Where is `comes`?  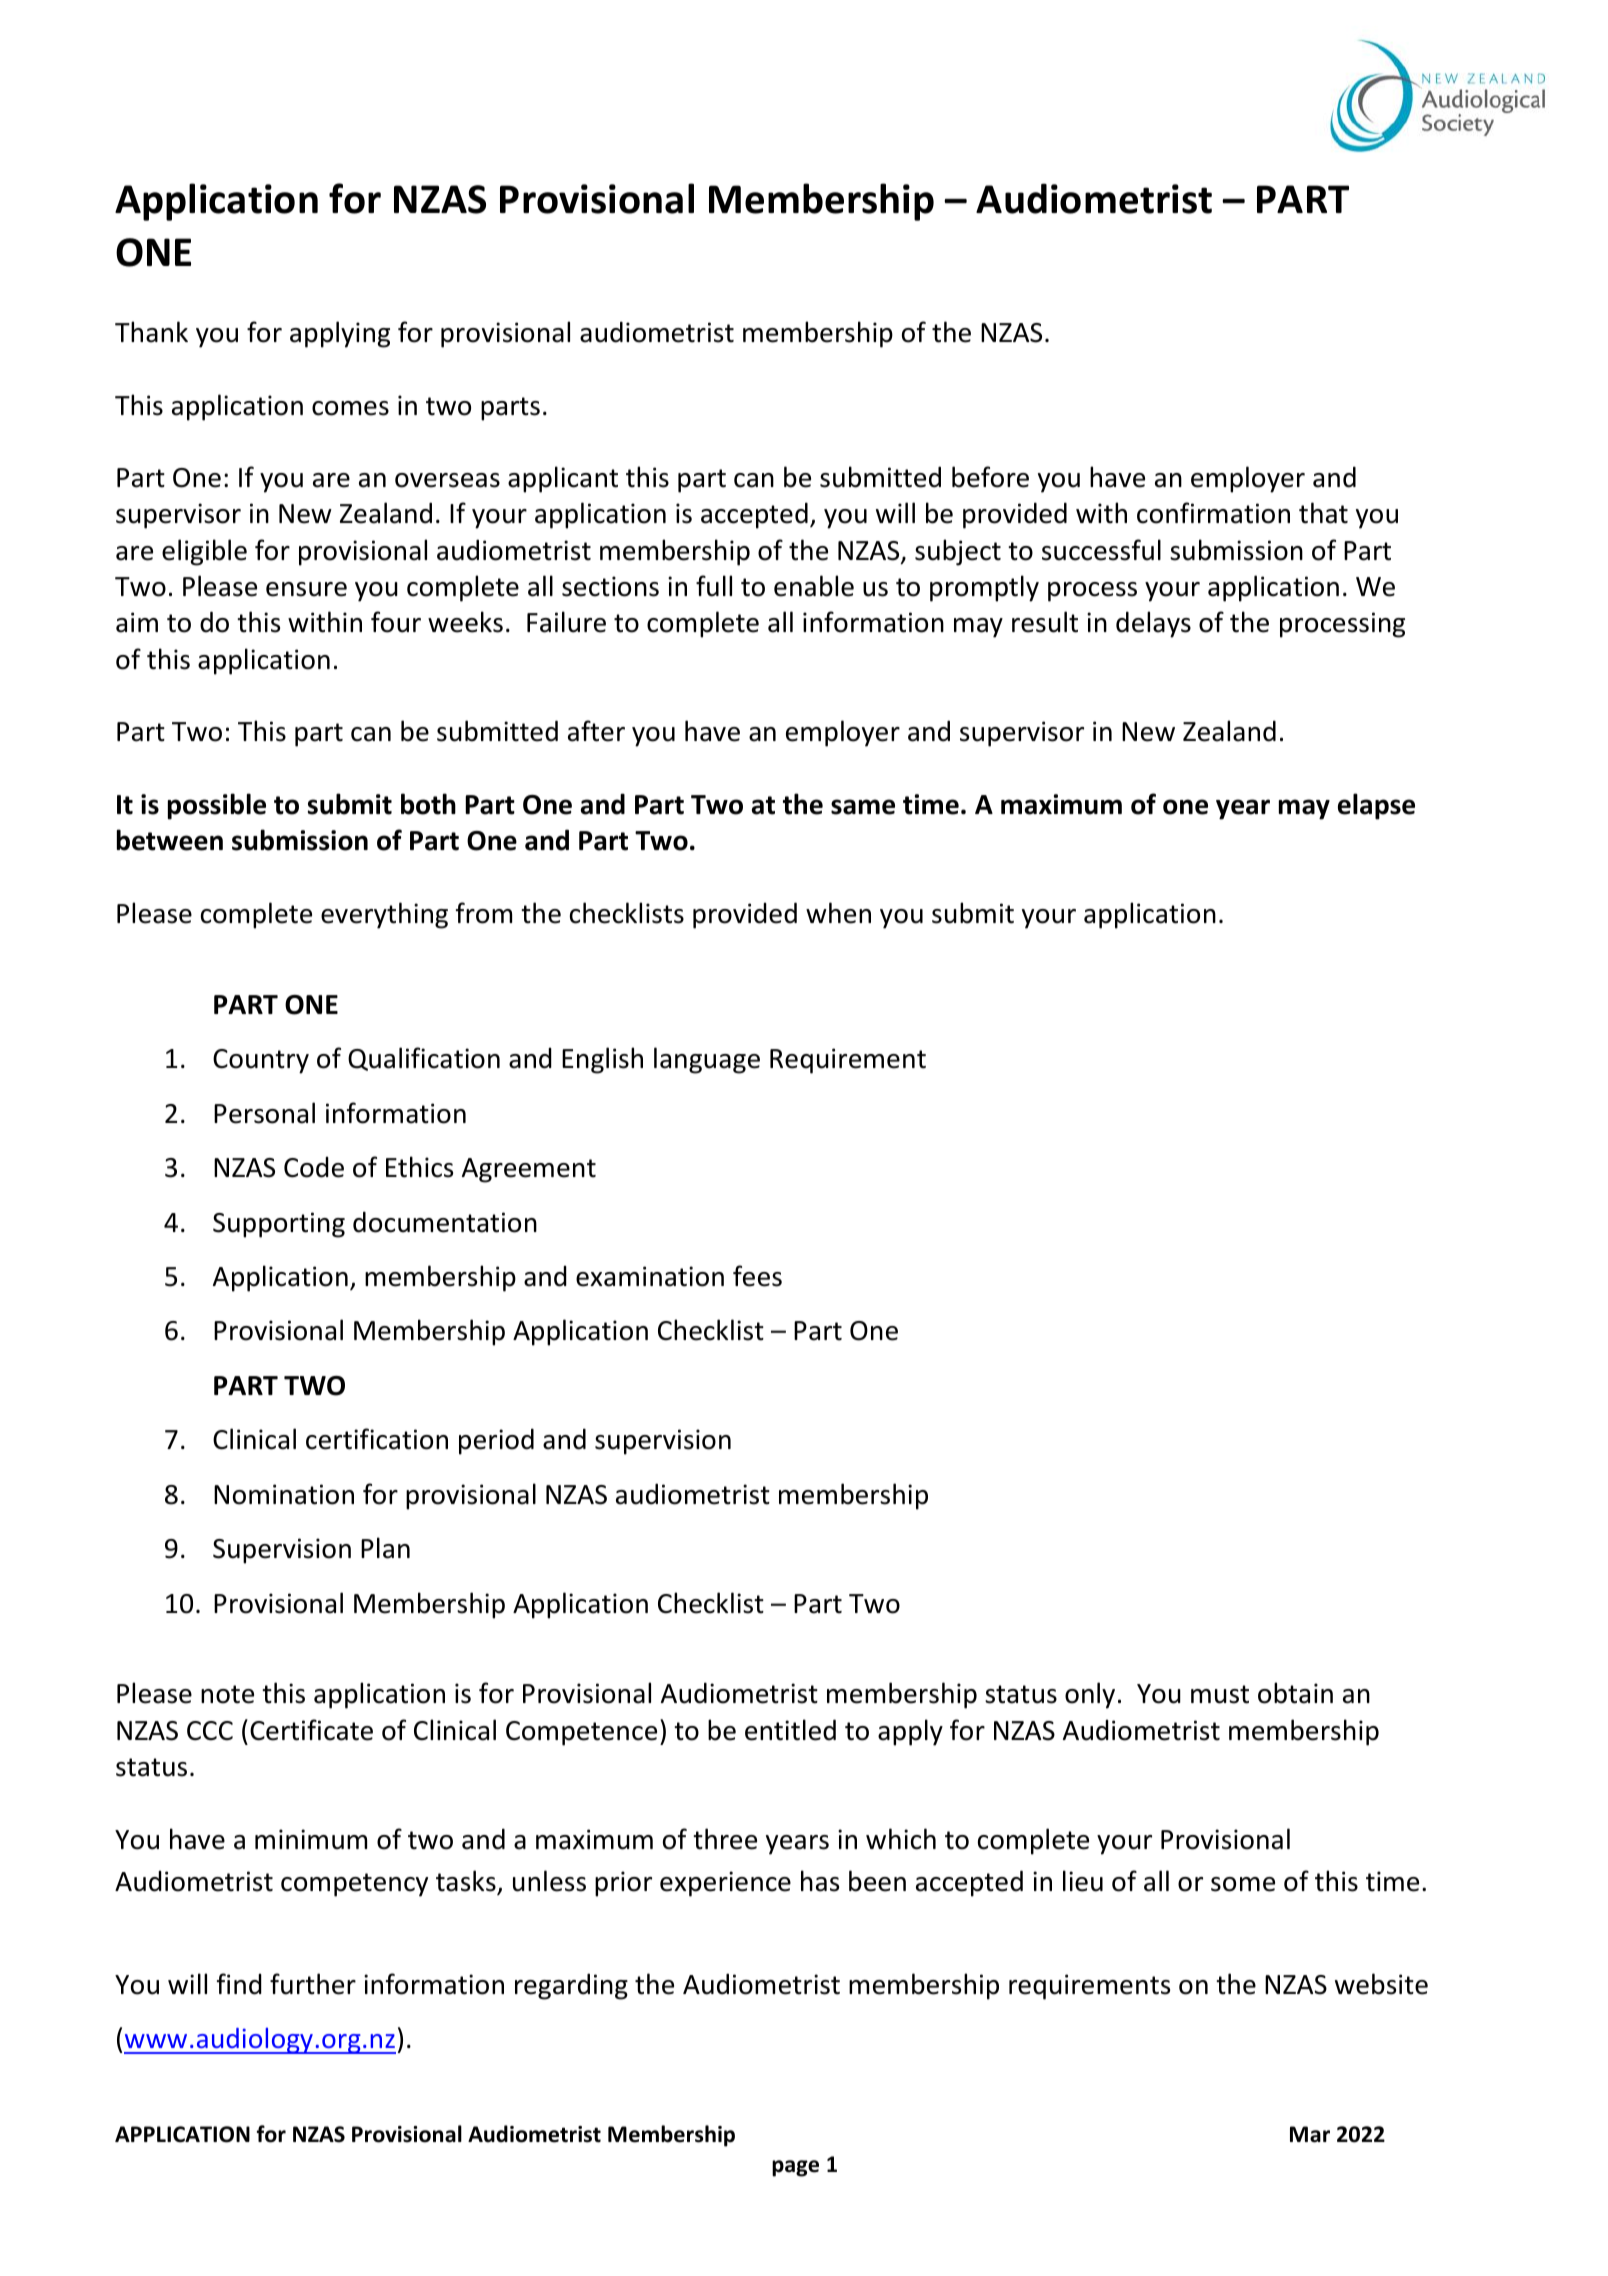
comes is located at coordinates (350, 408).
